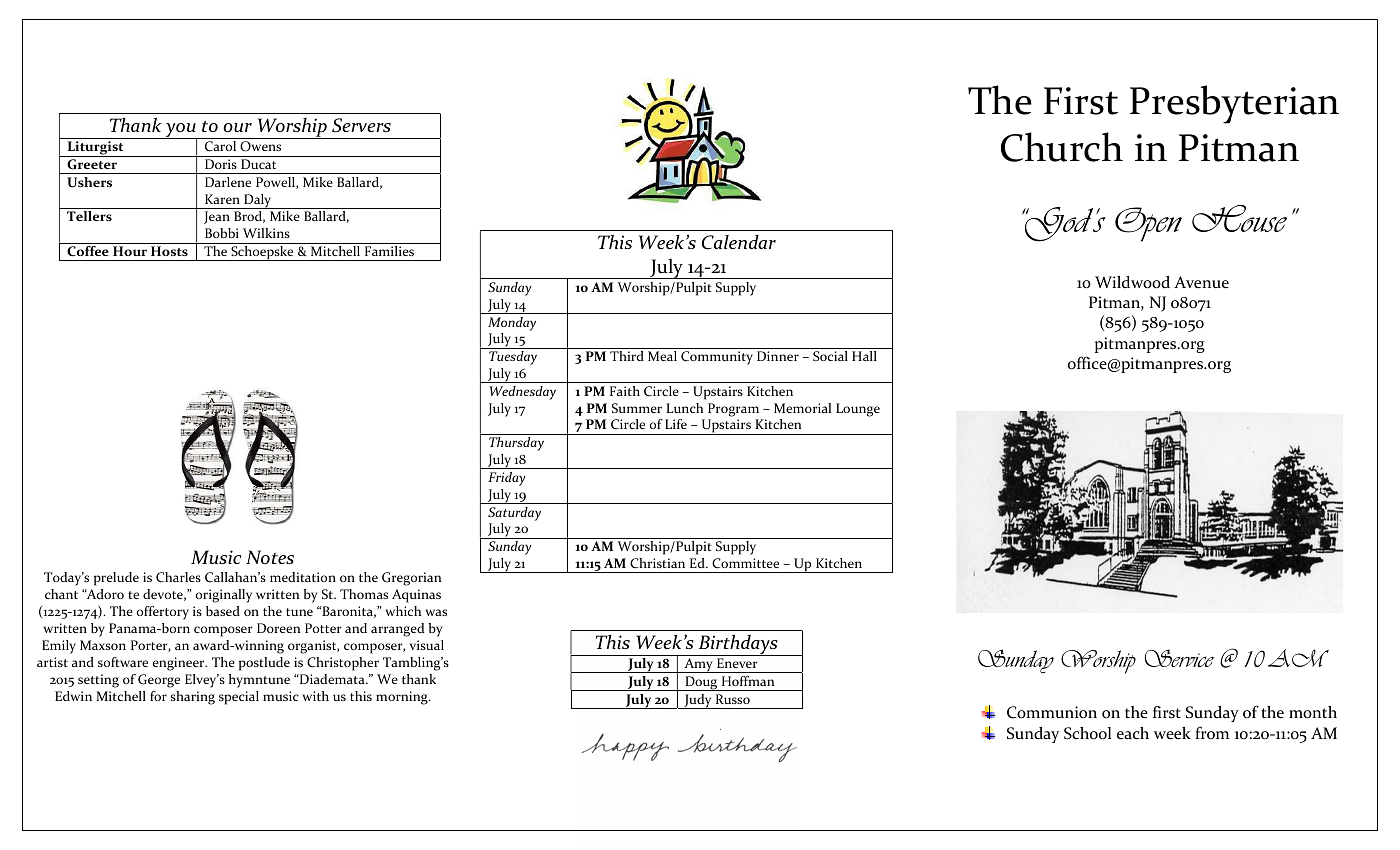 The width and height of the screenshot is (1400, 850). Describe the element at coordinates (637, 408) in the screenshot. I see `Summer` at that location.
